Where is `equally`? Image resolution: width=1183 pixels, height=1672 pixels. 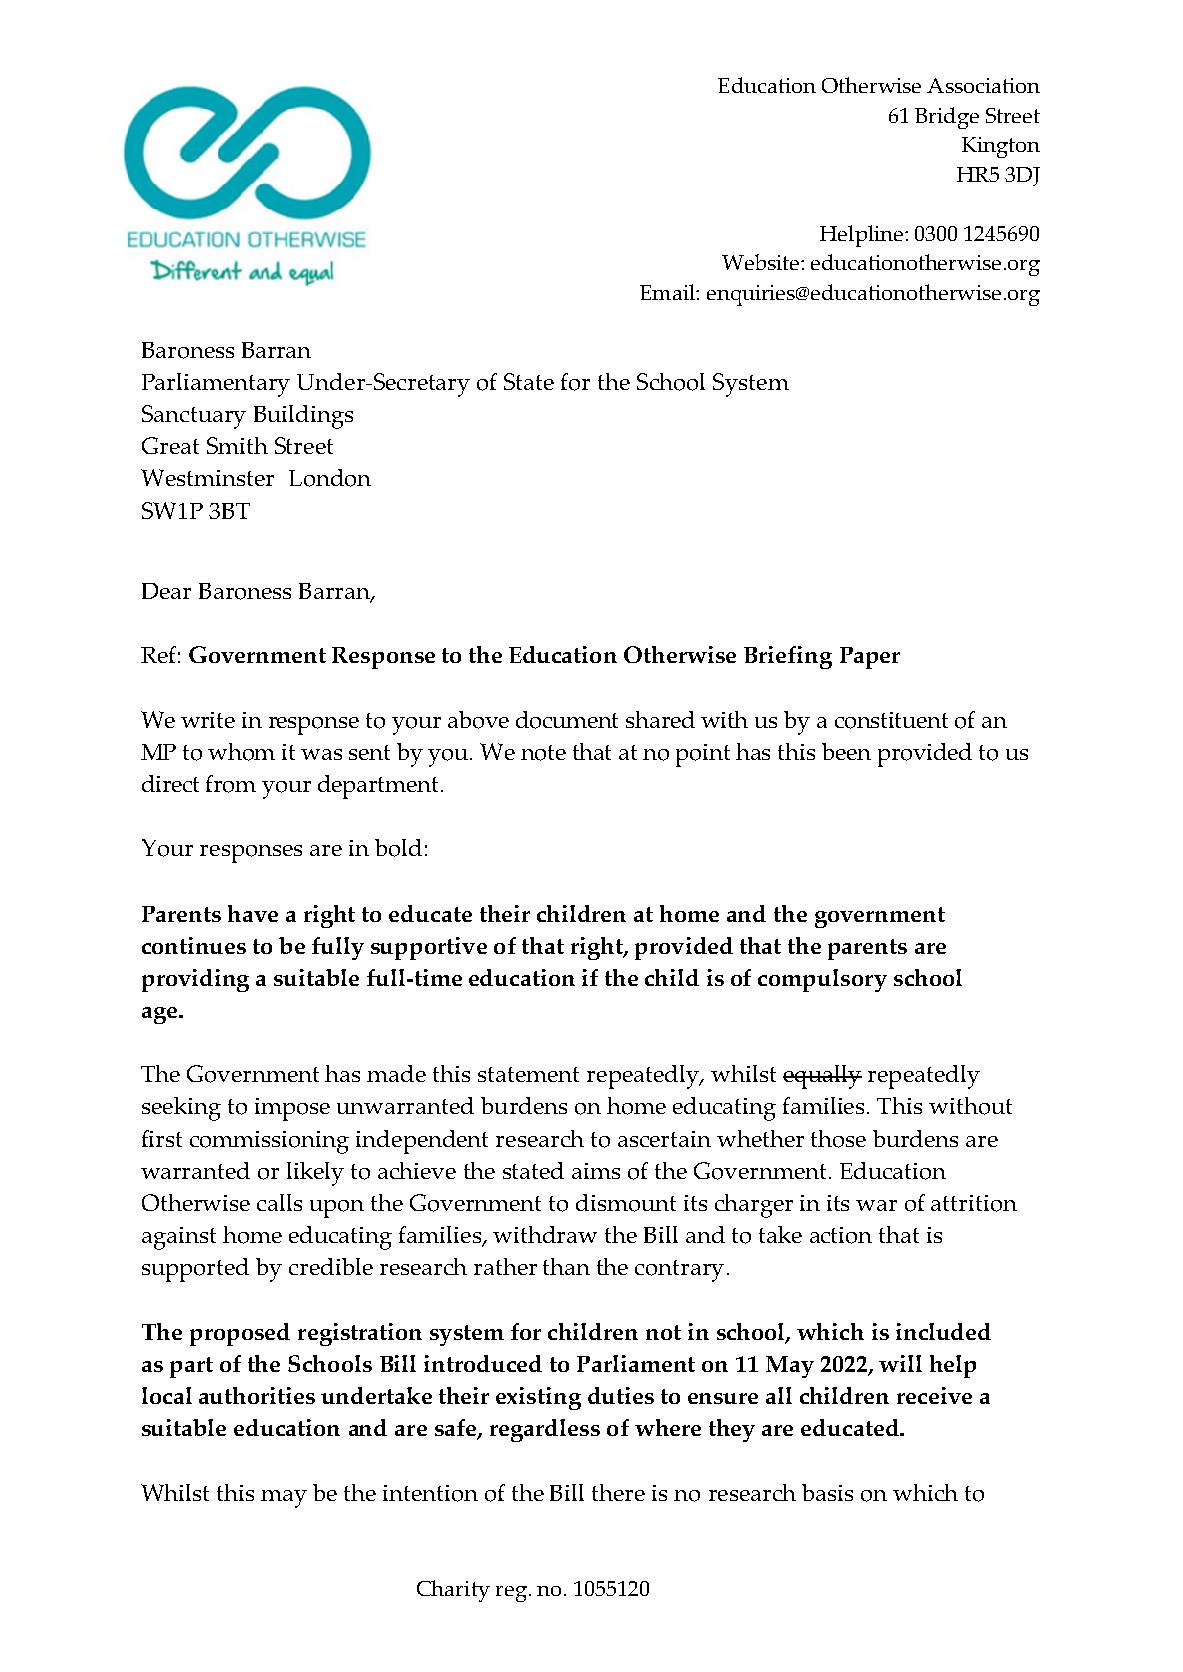 equally is located at coordinates (822, 1077).
